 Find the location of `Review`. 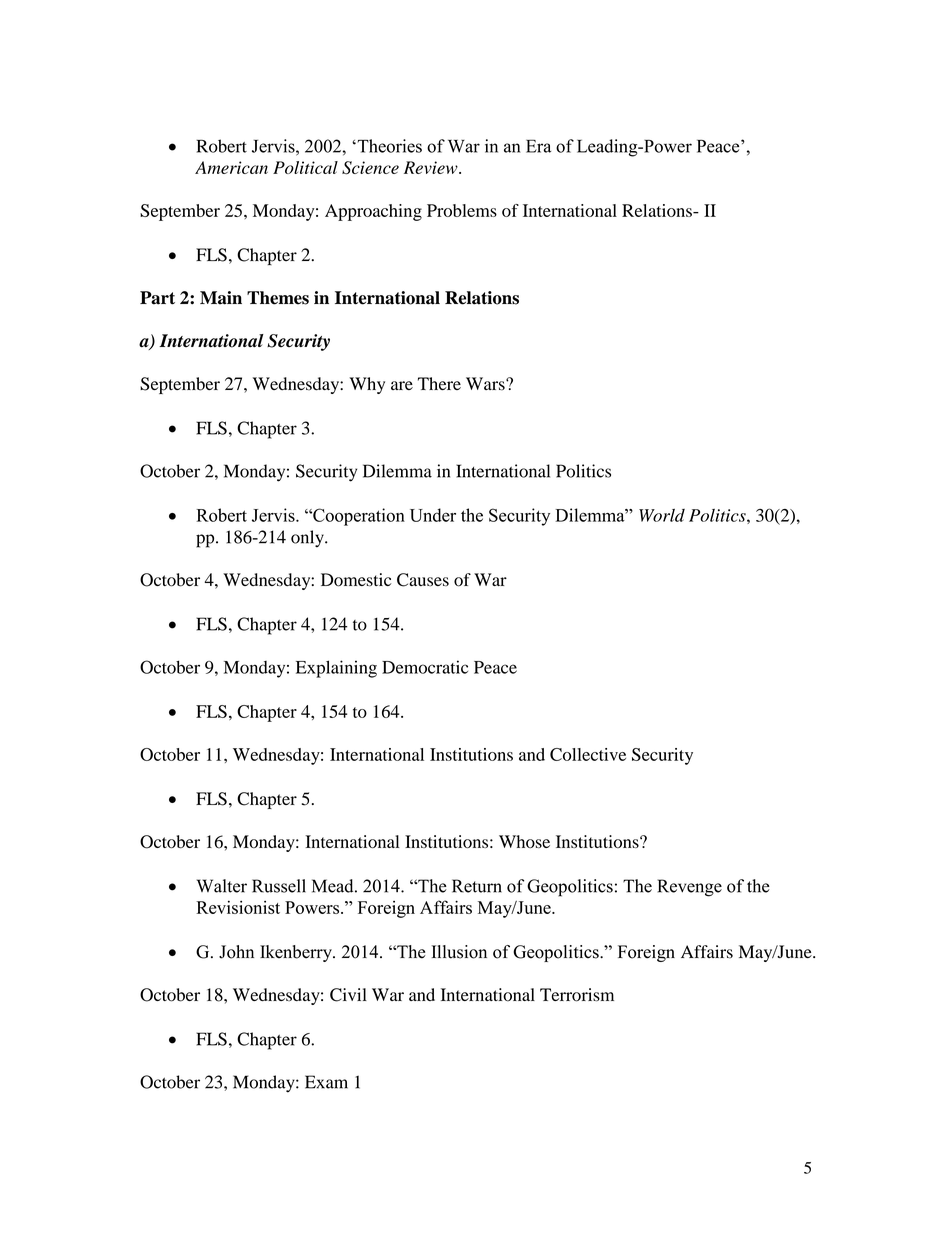

Review is located at coordinates (432, 167).
